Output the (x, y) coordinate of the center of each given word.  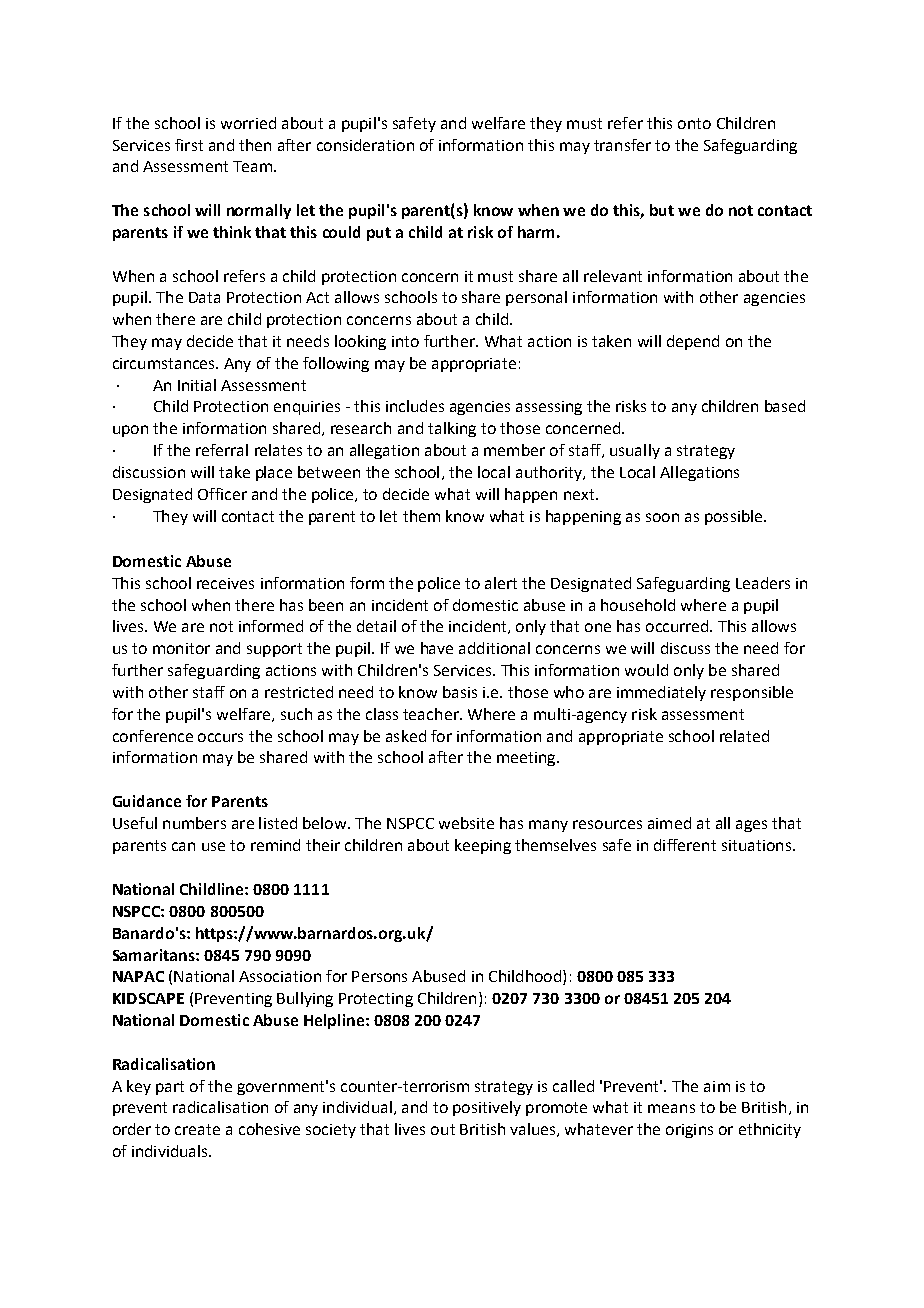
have (437, 648)
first (189, 145)
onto (694, 123)
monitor (181, 648)
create (197, 1129)
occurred (678, 626)
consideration (365, 145)
